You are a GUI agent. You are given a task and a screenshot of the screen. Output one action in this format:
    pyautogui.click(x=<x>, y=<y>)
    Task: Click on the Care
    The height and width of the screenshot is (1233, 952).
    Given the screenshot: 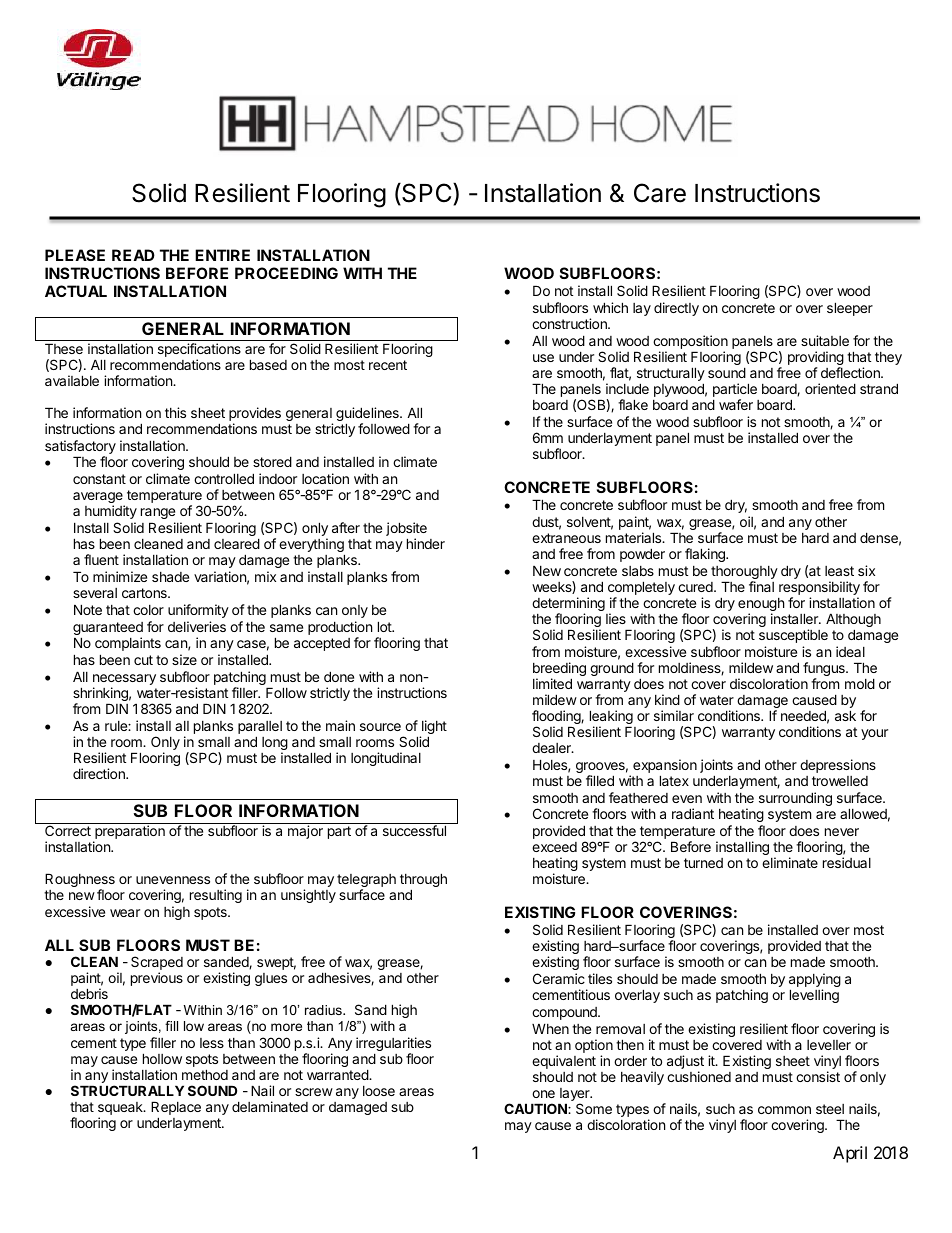 What is the action you would take?
    pyautogui.click(x=660, y=193)
